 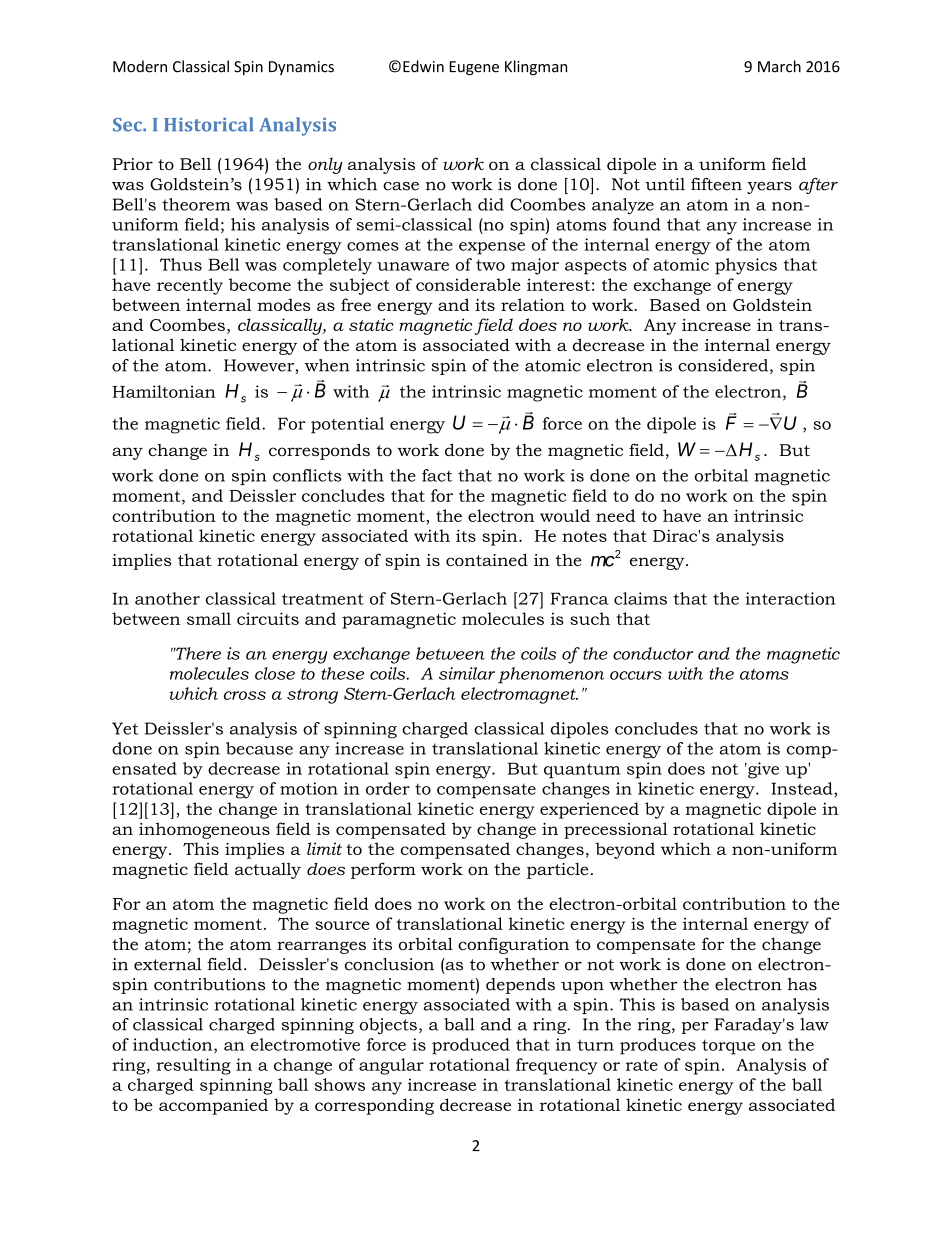 What do you see at coordinates (193, 1066) in the image?
I see `resulting` at bounding box center [193, 1066].
